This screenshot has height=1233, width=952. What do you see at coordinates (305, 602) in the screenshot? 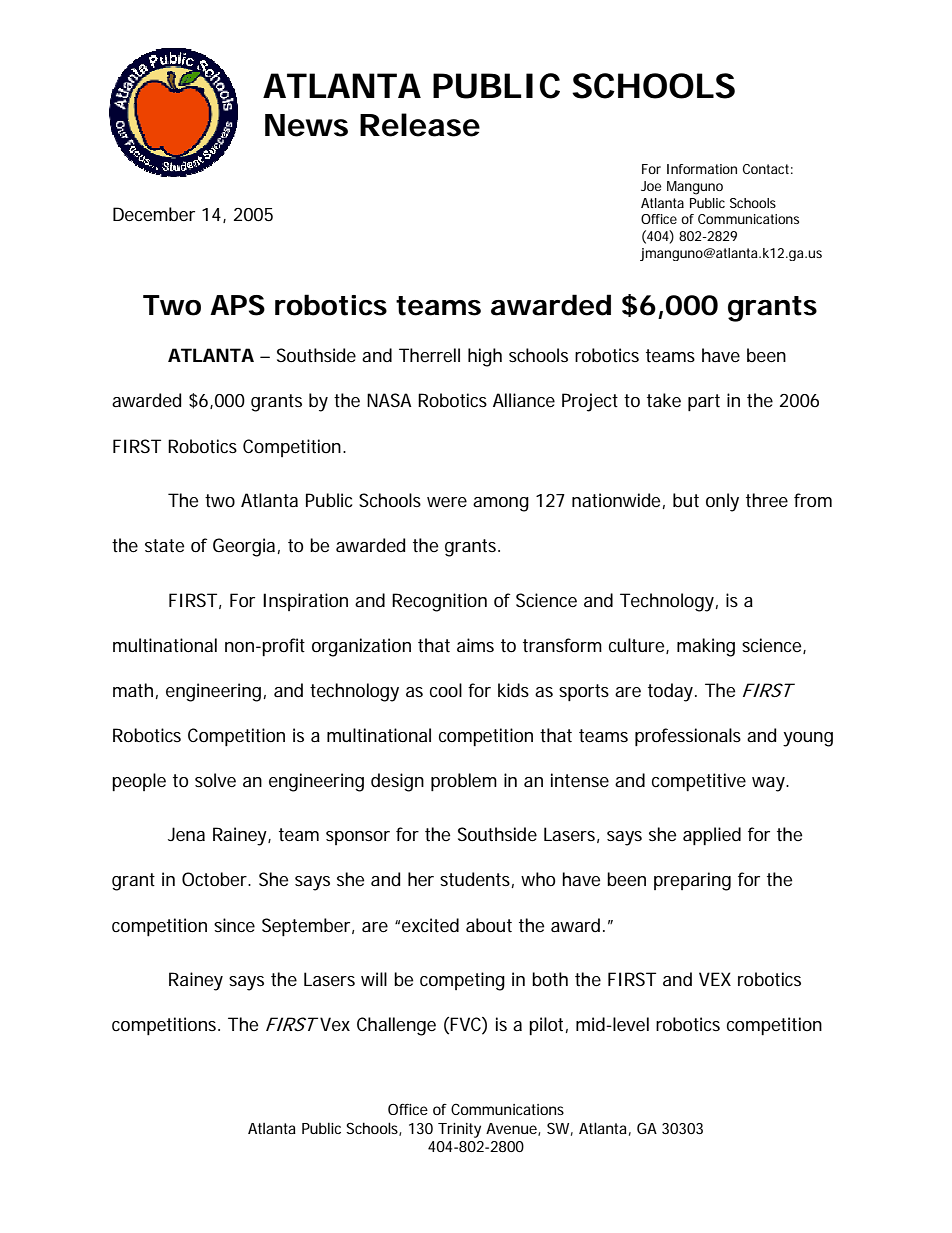
I see `Inspiration` at bounding box center [305, 602].
